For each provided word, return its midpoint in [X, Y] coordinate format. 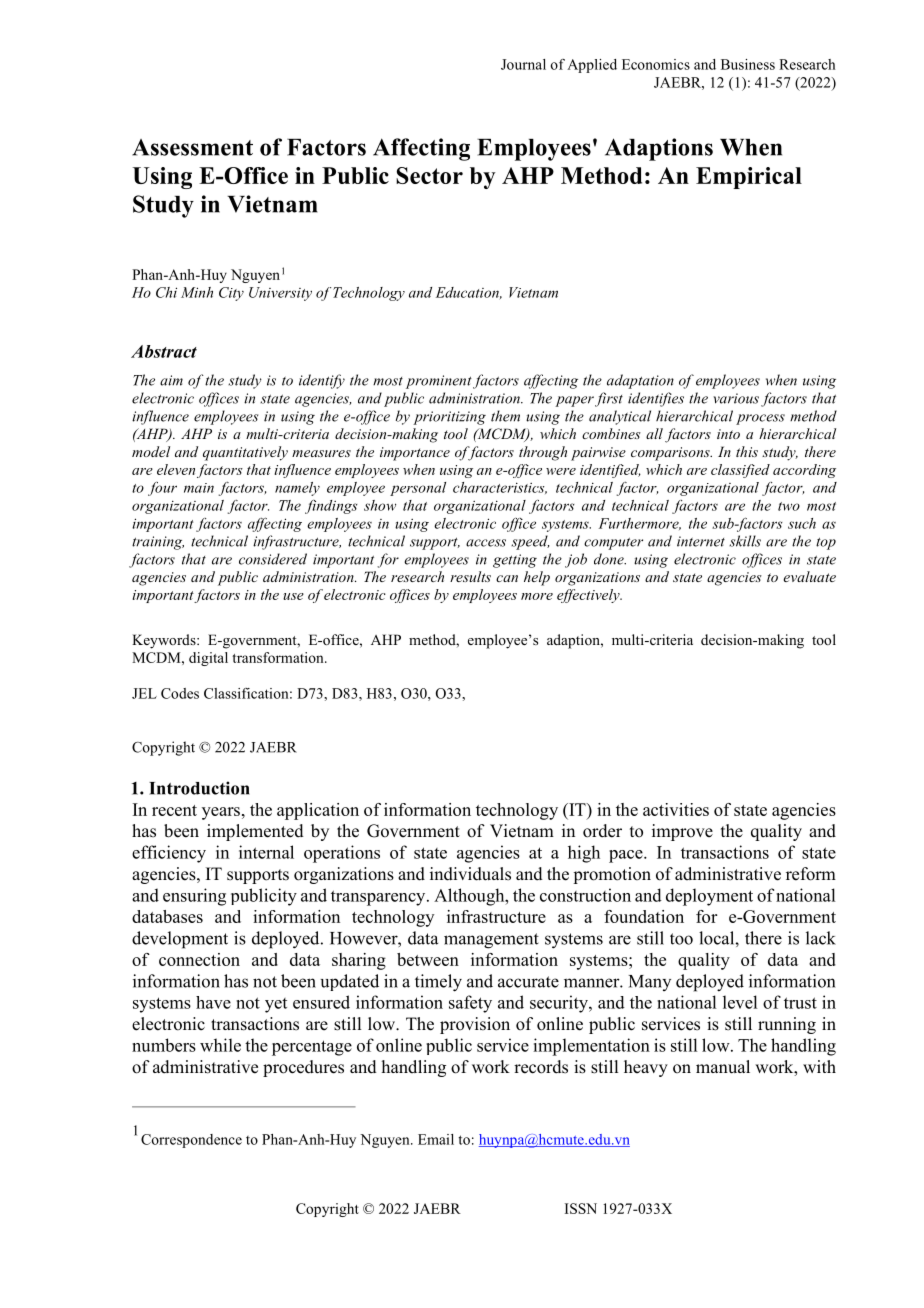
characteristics [500, 488]
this [747, 451]
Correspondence [191, 1141]
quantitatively [245, 453]
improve [682, 832]
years [221, 813]
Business [748, 64]
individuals [470, 874]
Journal [523, 64]
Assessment [192, 147]
